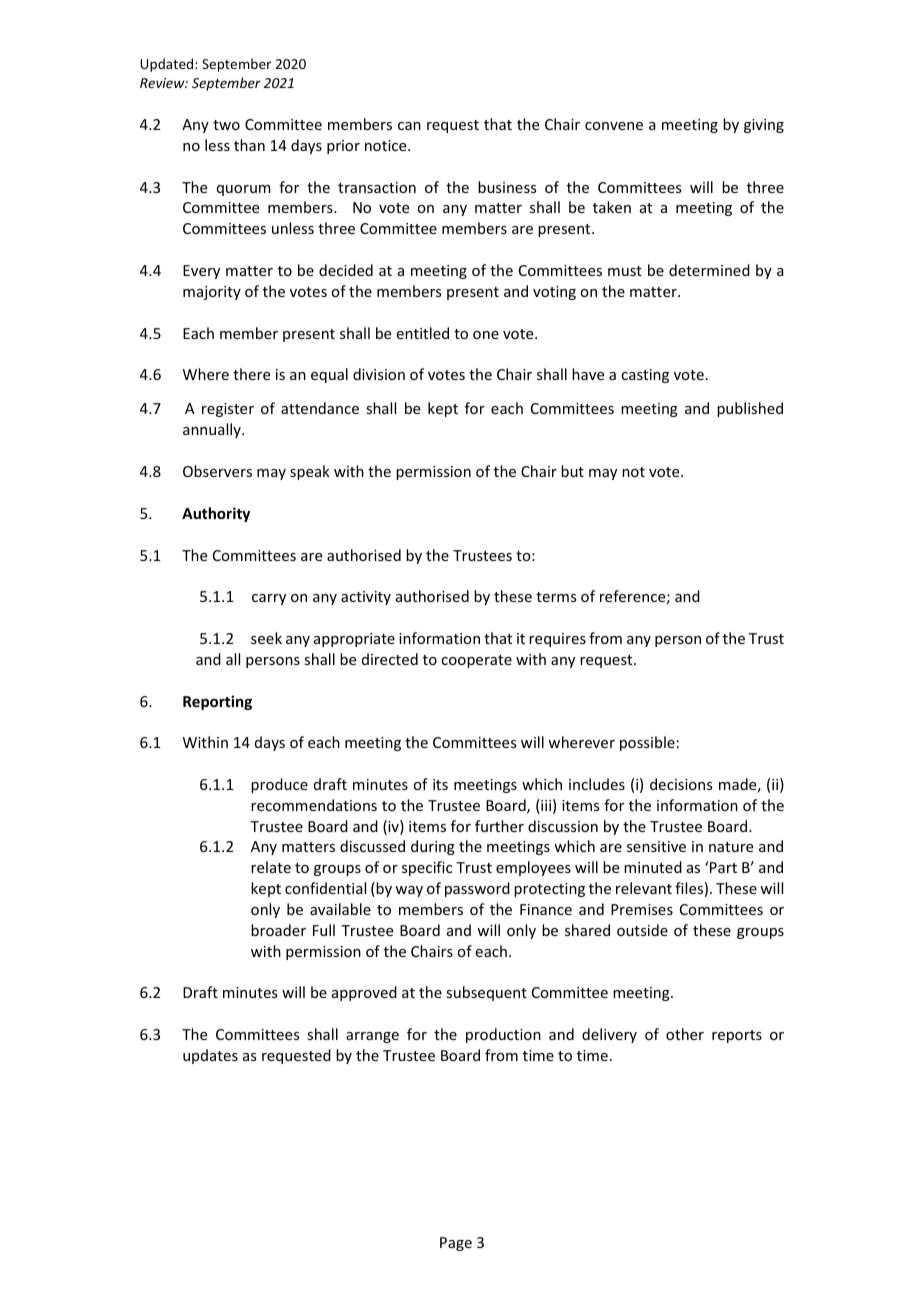 This screenshot has height=1308, width=924. What do you see at coordinates (456, 1244) in the screenshot?
I see `Page` at bounding box center [456, 1244].
